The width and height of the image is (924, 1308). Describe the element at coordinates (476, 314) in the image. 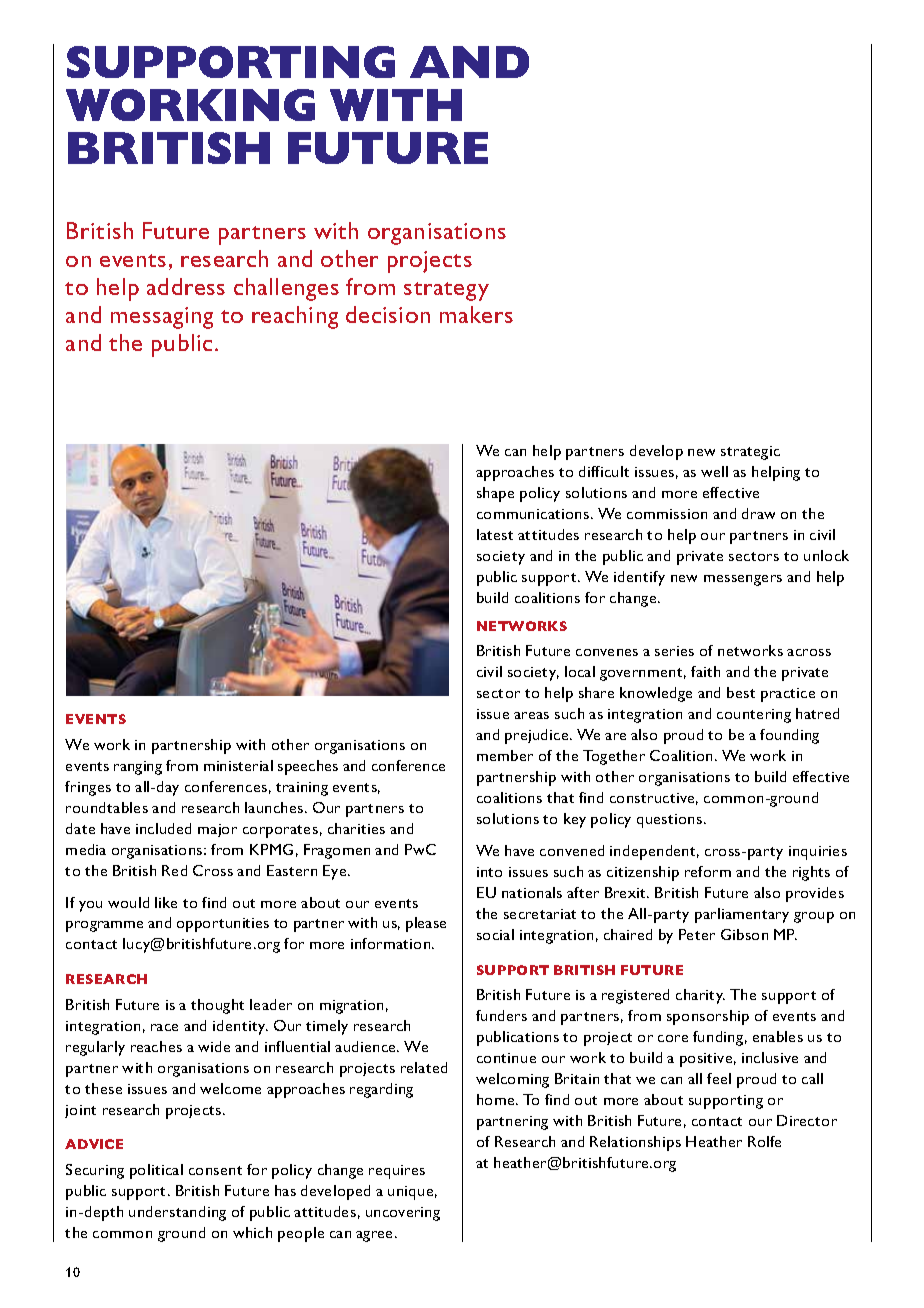

I see `makers` at that location.
